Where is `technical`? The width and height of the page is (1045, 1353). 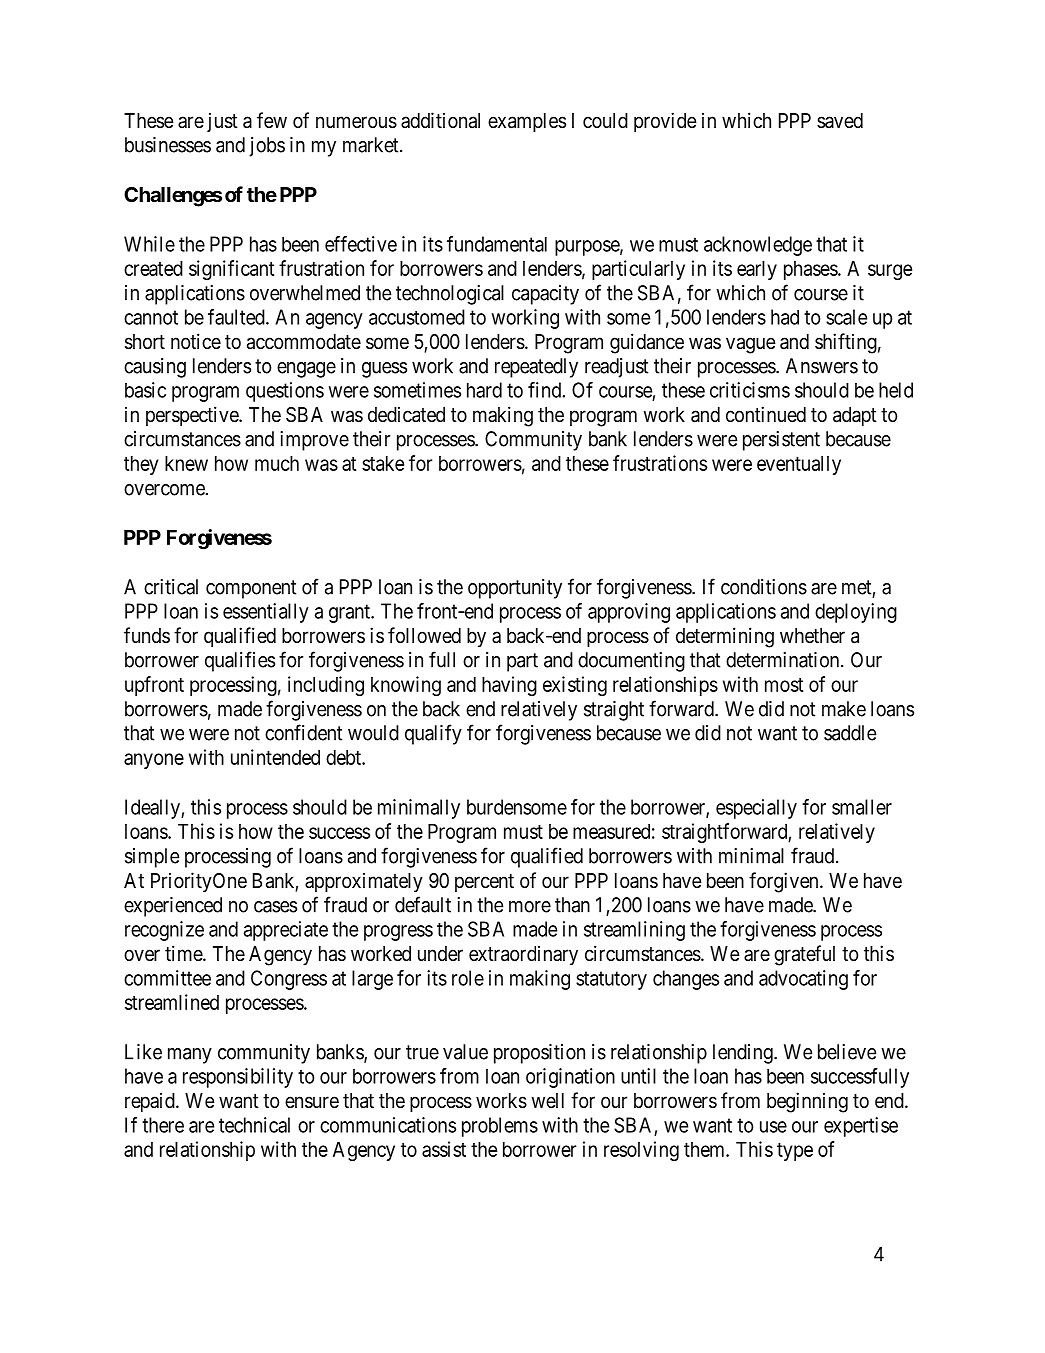 technical is located at coordinates (254, 1125).
